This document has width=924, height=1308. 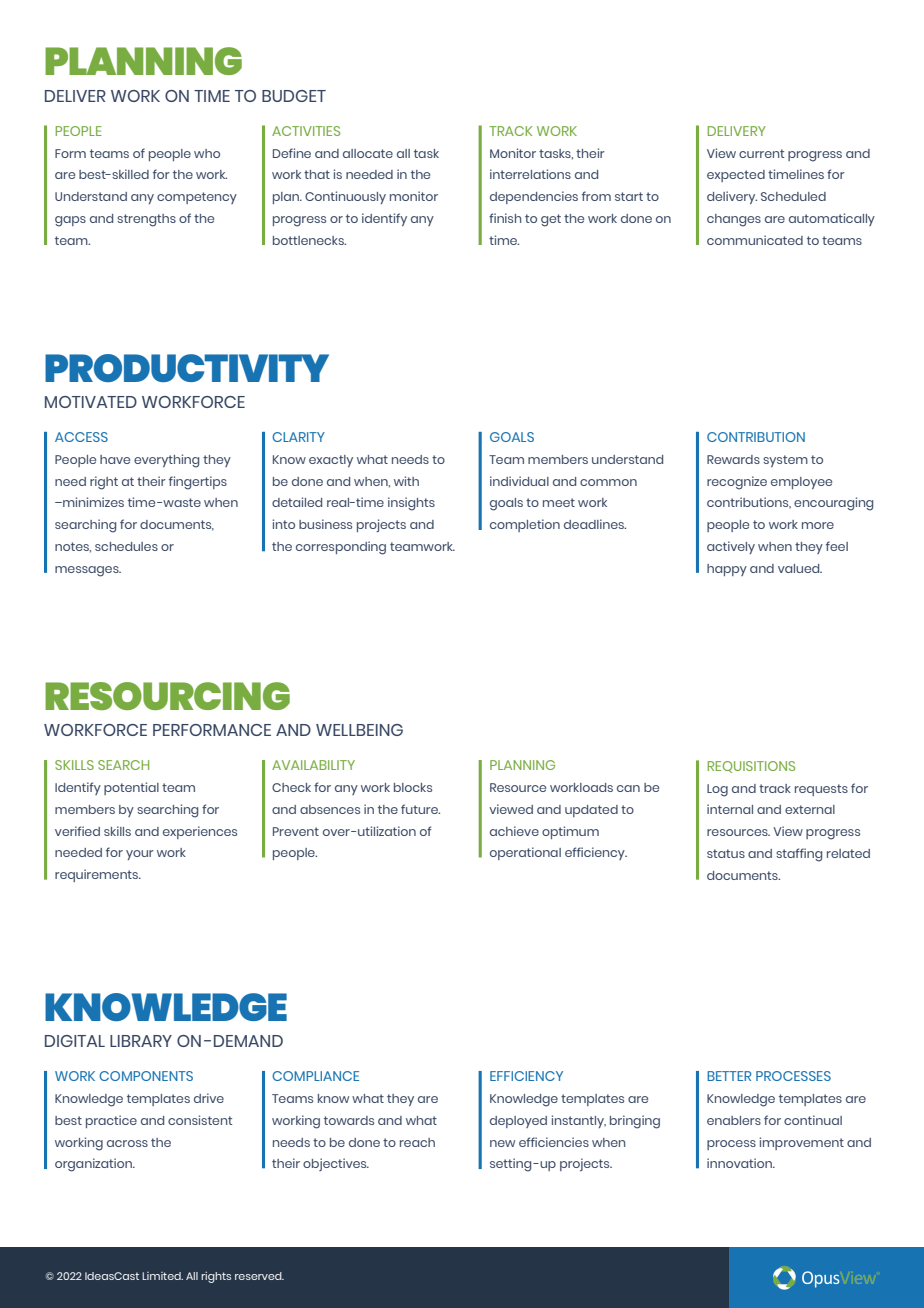 I want to click on status, so click(x=726, y=853).
